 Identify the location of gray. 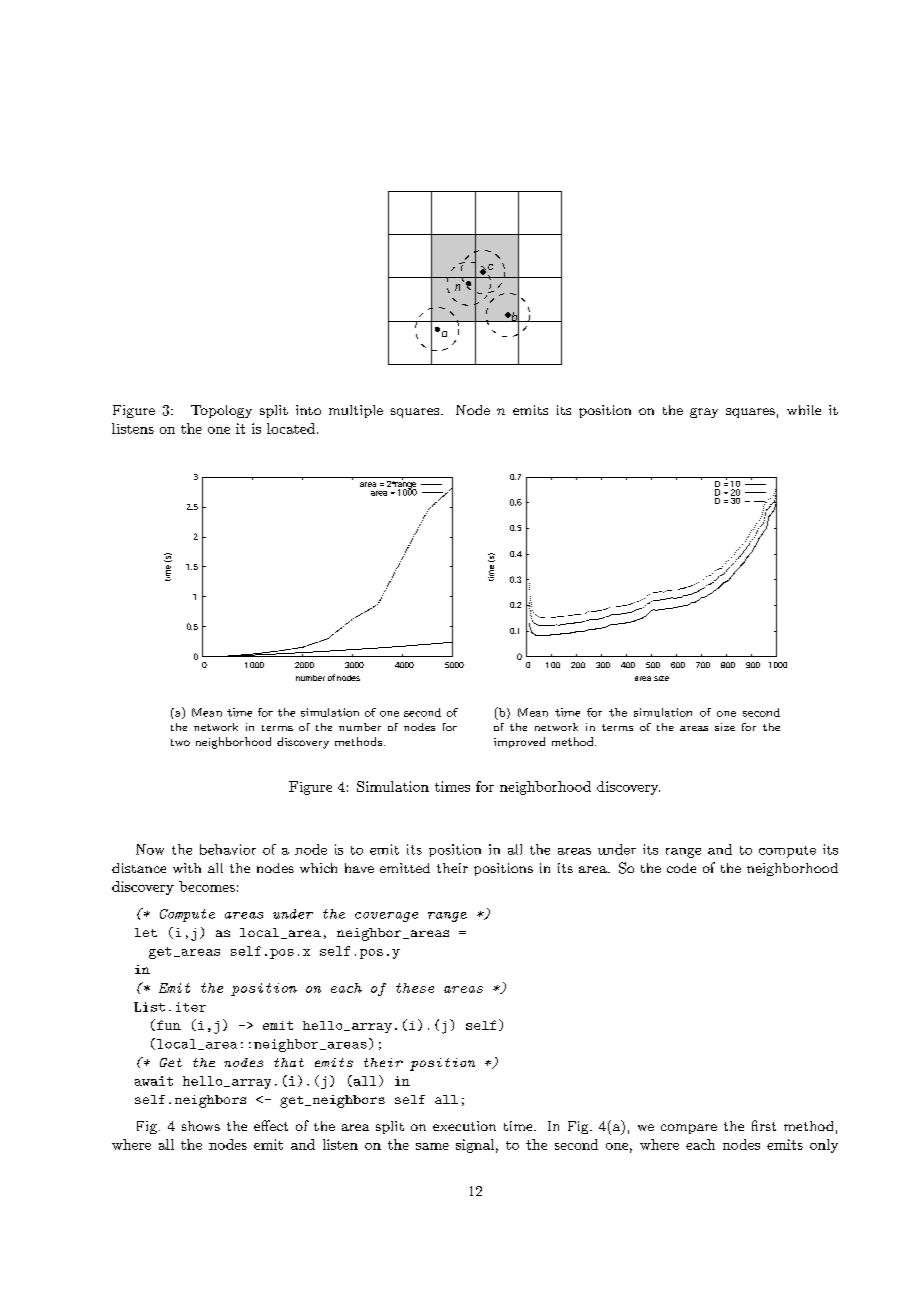
(704, 413).
